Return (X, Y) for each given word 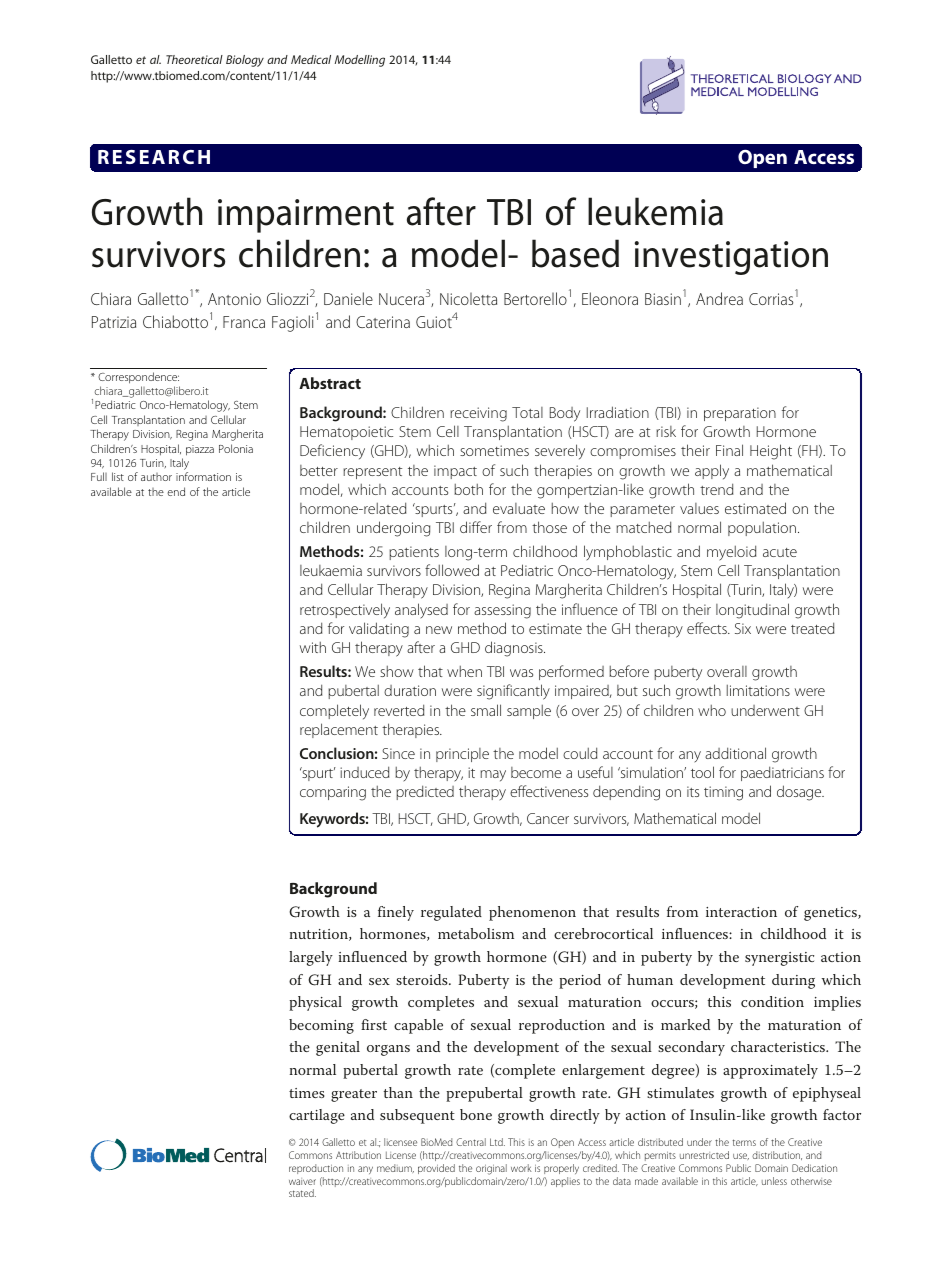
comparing (333, 793)
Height (771, 452)
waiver (302, 1181)
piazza (200, 450)
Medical (311, 59)
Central (471, 1142)
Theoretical (194, 59)
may (493, 776)
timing (723, 793)
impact (455, 472)
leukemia (655, 211)
